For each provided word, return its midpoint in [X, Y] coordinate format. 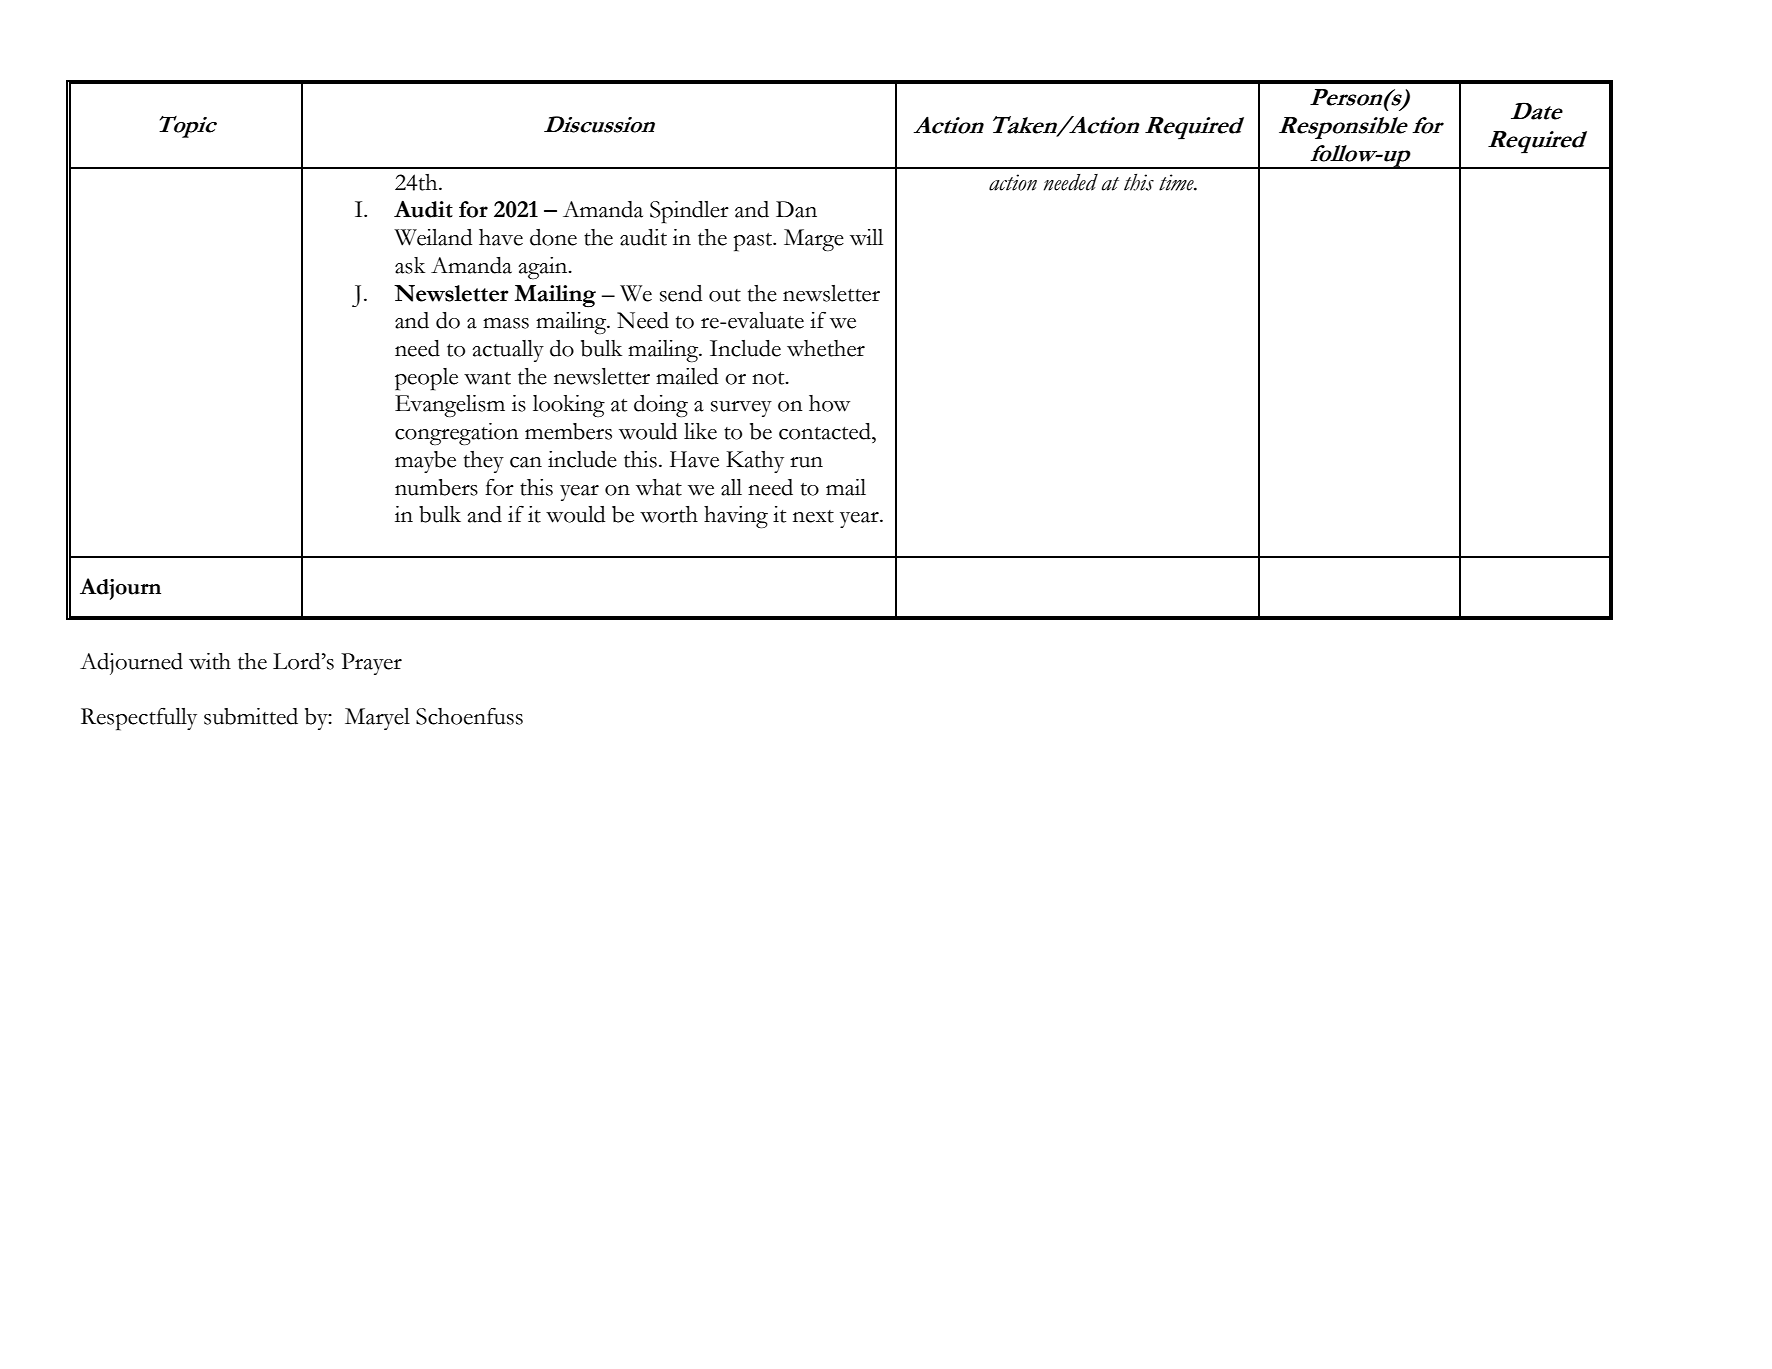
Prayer [371, 664]
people [426, 379]
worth [669, 514]
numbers [436, 487]
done [553, 237]
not [769, 378]
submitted [251, 716]
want [487, 378]
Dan [796, 209]
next [813, 516]
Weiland [433, 237]
